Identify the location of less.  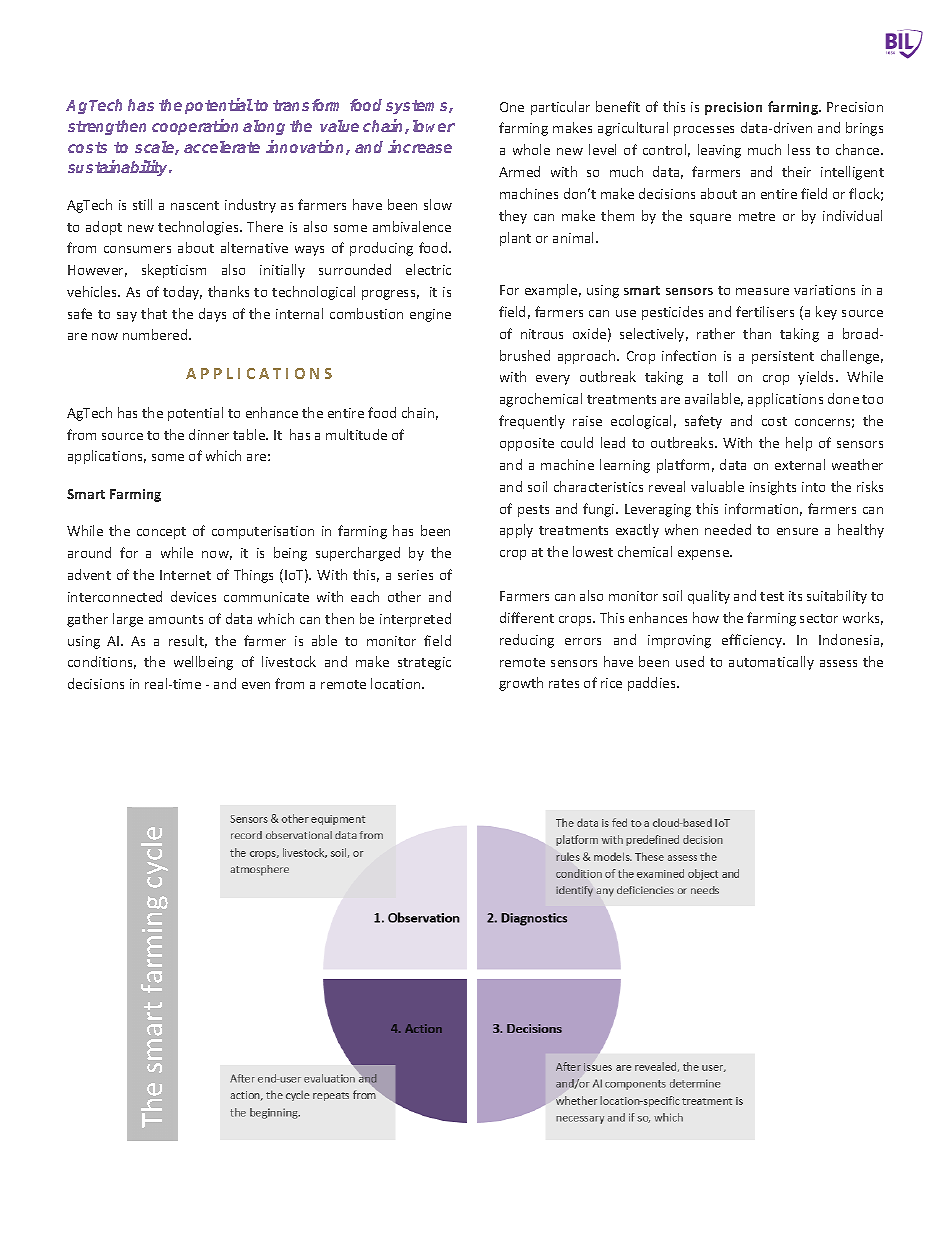
(799, 149).
